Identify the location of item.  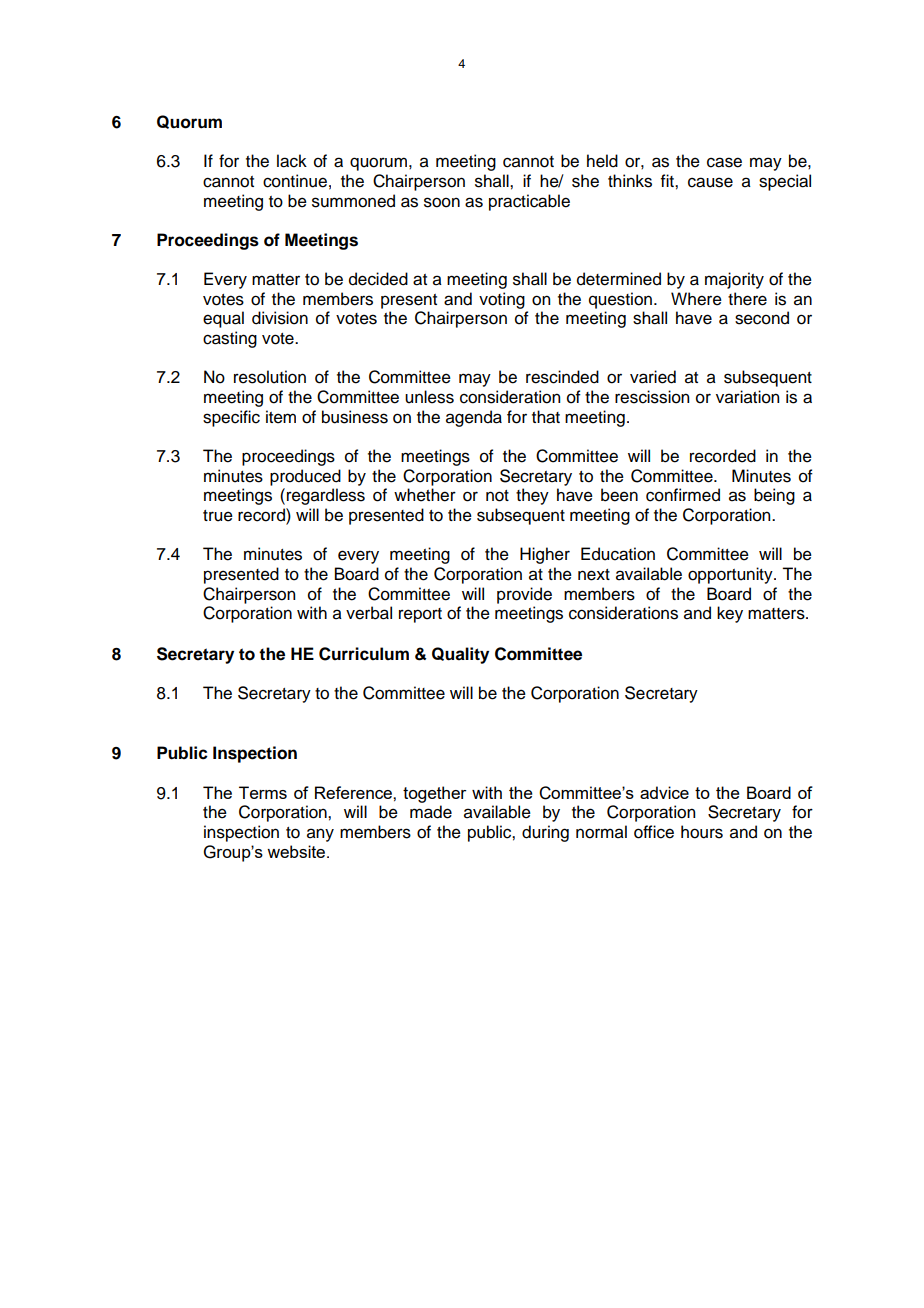
(281, 417).
